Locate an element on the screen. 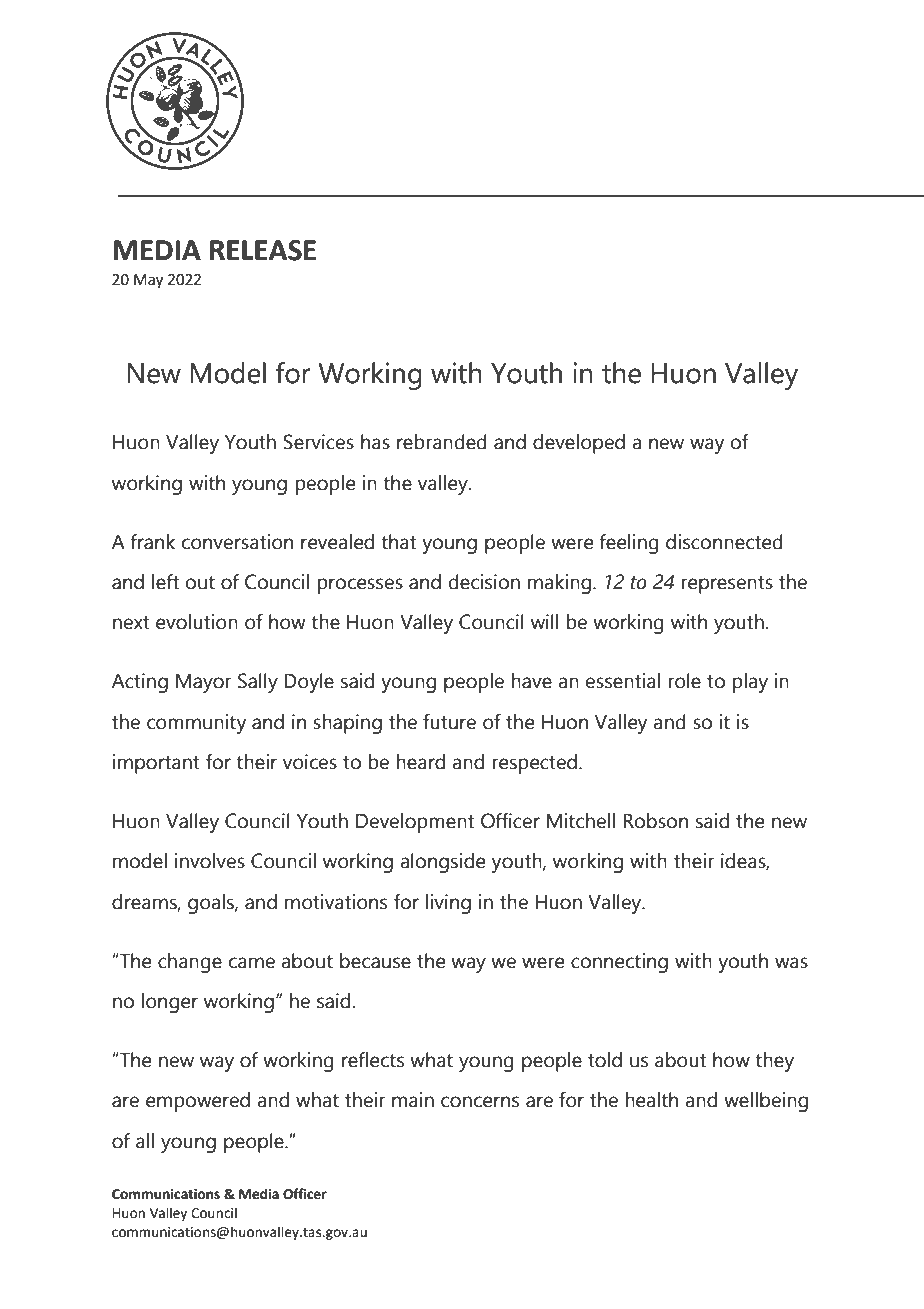 This screenshot has height=1309, width=924. Robson is located at coordinates (655, 821).
